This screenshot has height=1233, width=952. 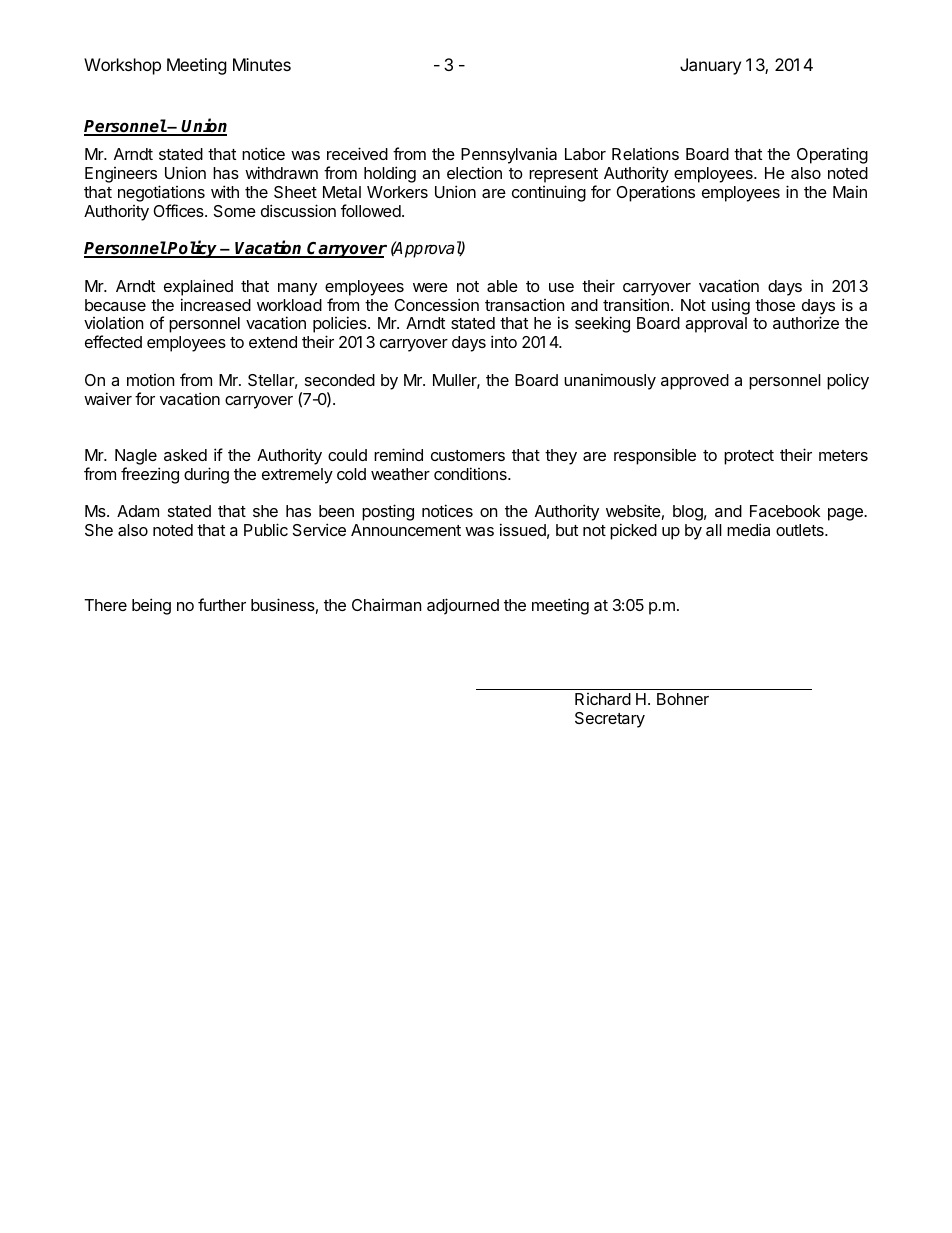 I want to click on Minutes, so click(x=262, y=64).
